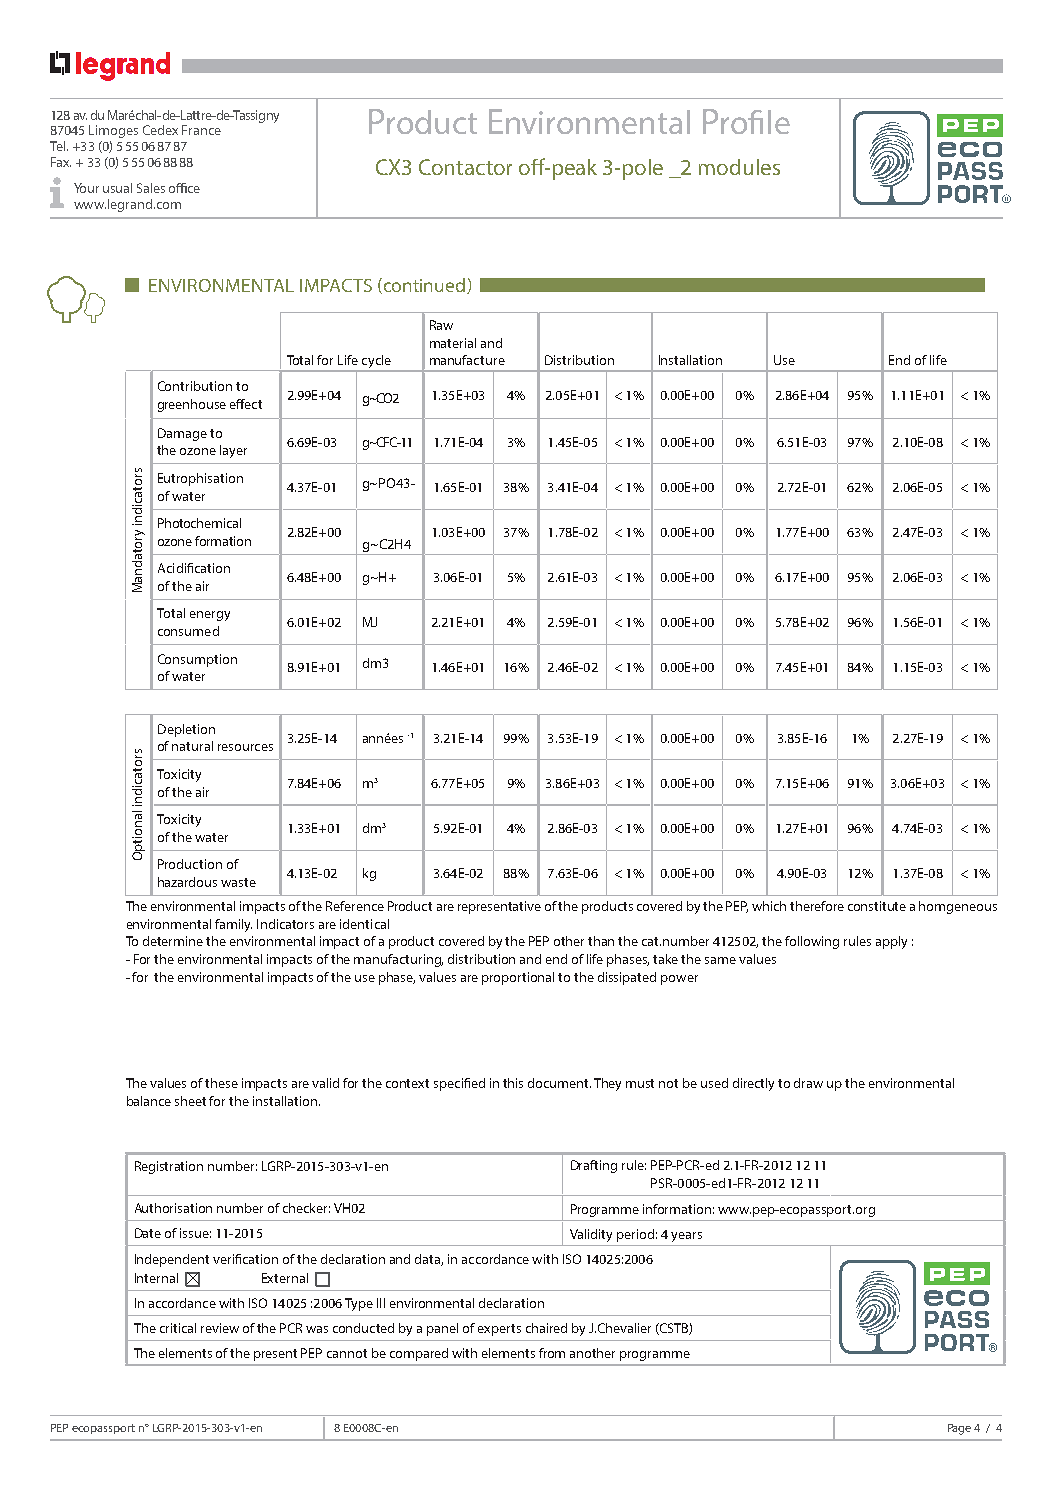  Describe the element at coordinates (739, 167) in the page. I see `modules` at that location.
